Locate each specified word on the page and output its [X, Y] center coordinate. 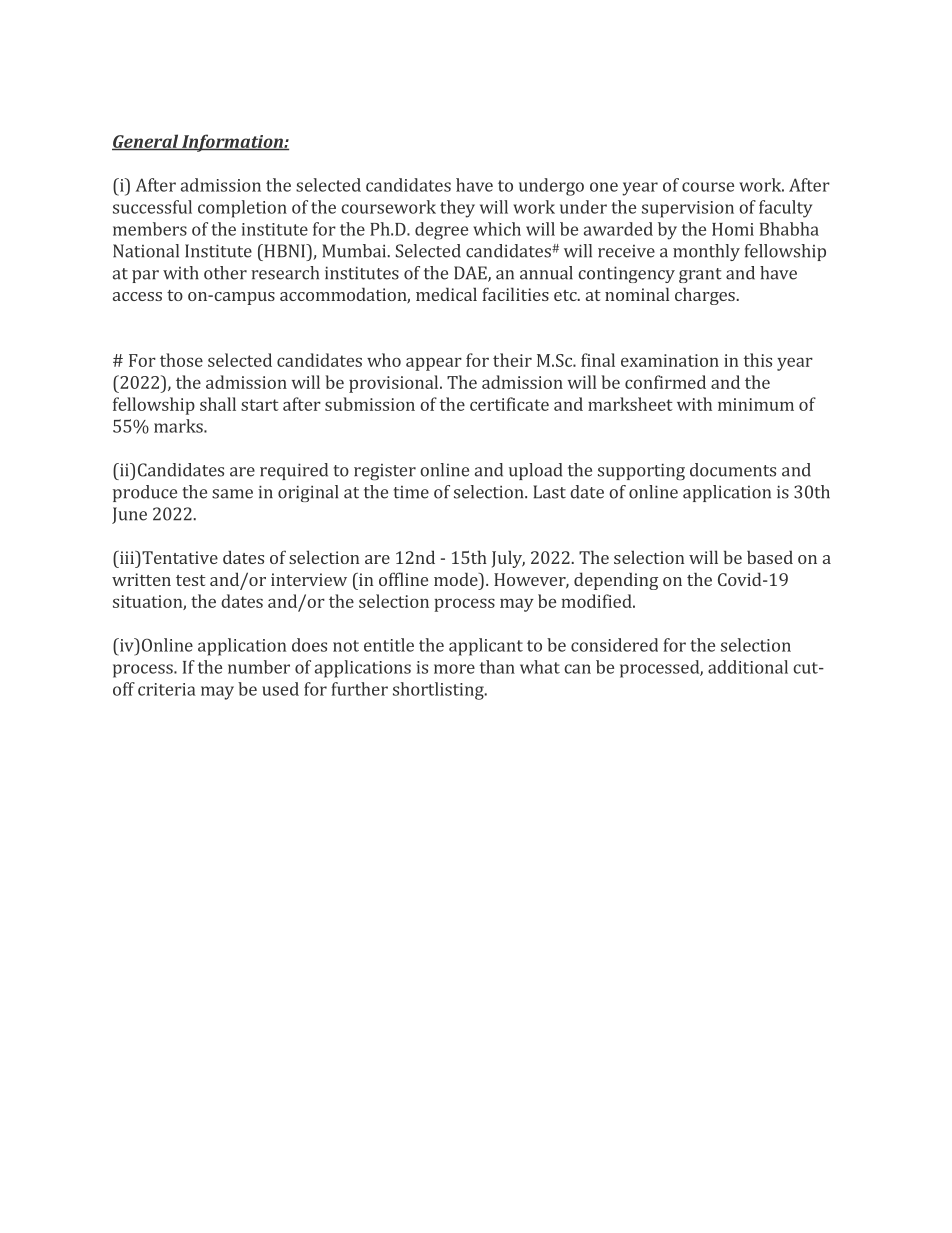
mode [457, 579]
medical [446, 294]
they [457, 209]
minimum [756, 404]
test [191, 580]
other [225, 273]
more [454, 669]
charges [705, 296]
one [604, 187]
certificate [509, 404]
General [146, 142]
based [770, 557]
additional [748, 667]
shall [218, 404]
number [259, 667]
